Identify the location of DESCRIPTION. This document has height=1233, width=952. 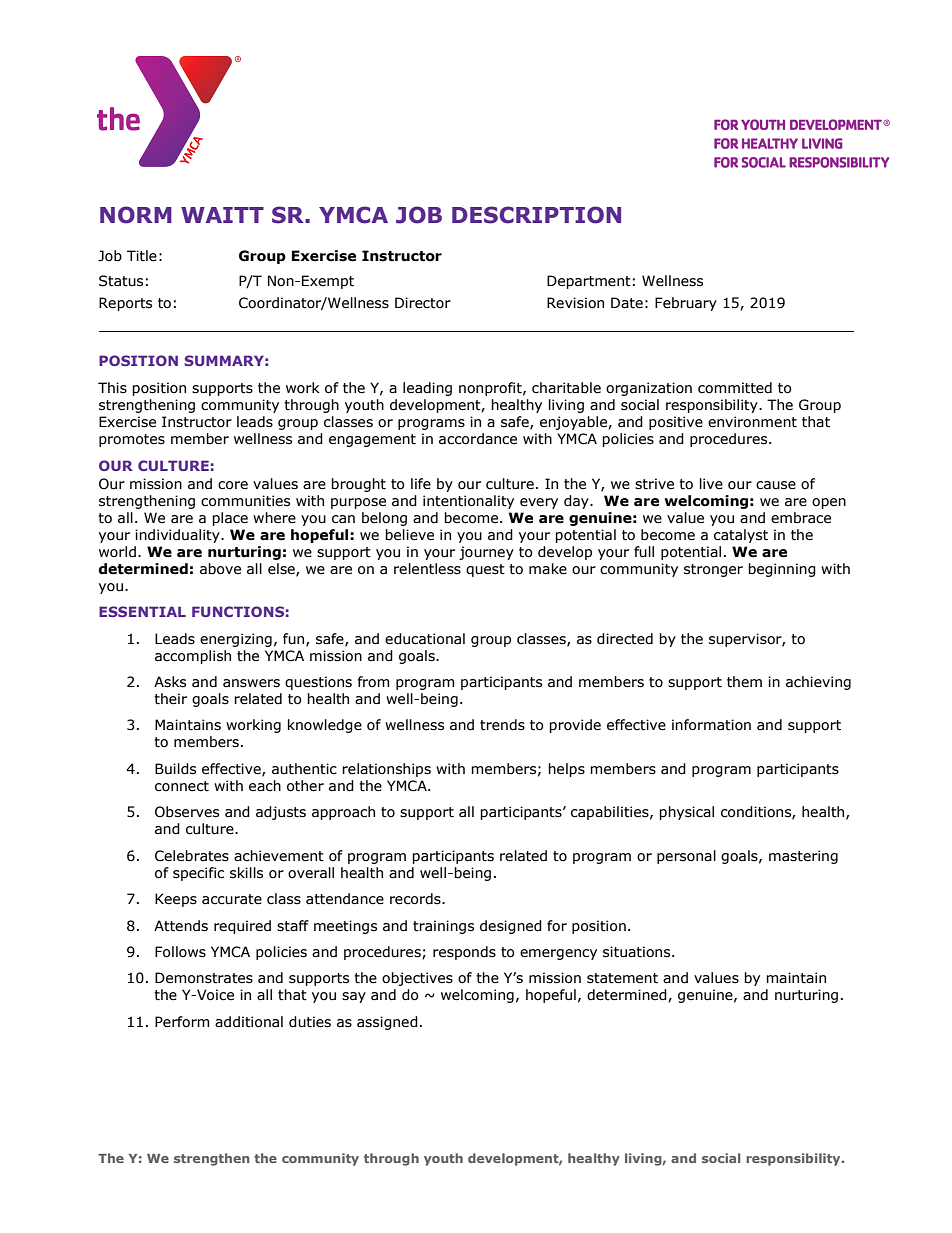
(536, 215).
